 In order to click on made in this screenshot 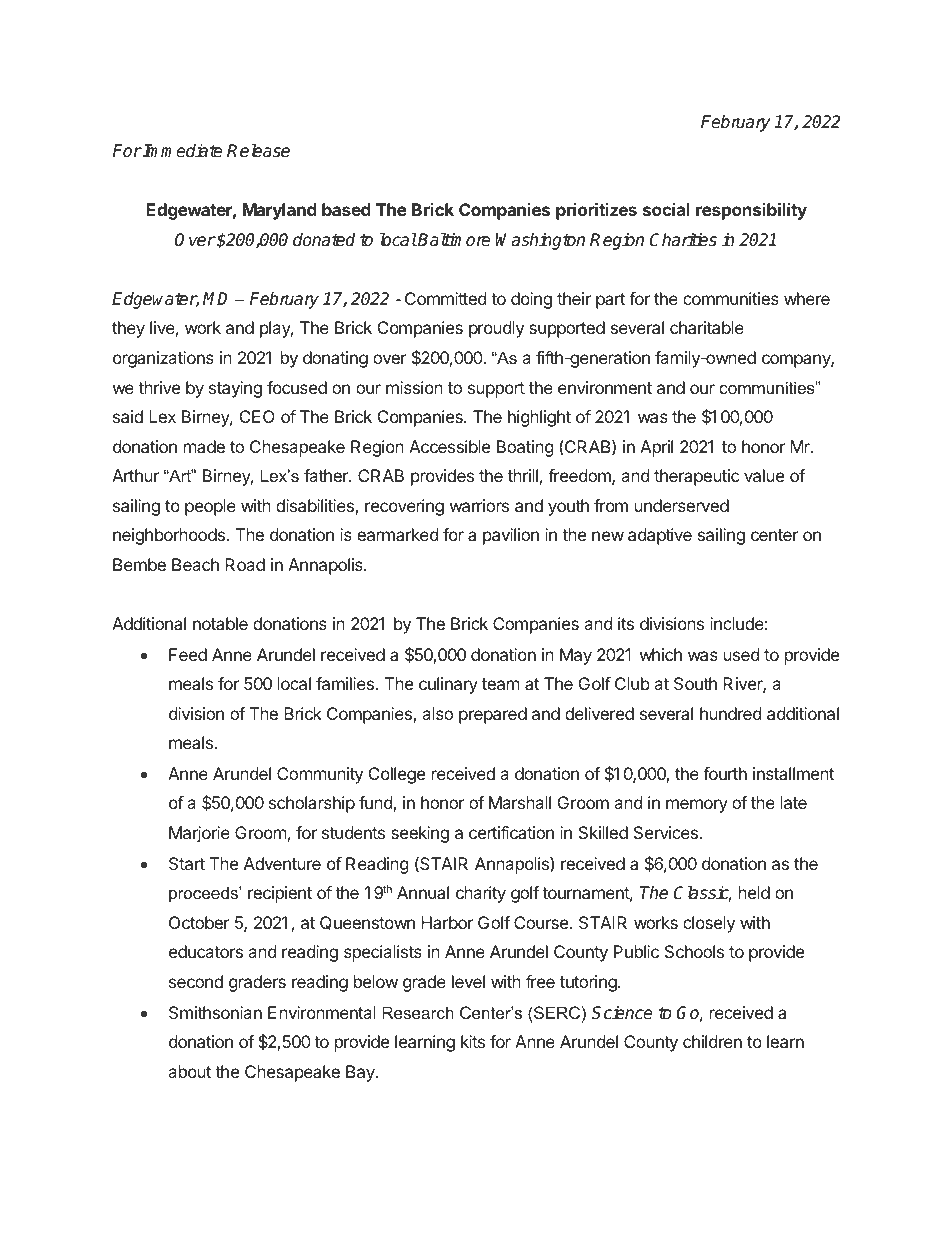, I will do `click(204, 446)`.
